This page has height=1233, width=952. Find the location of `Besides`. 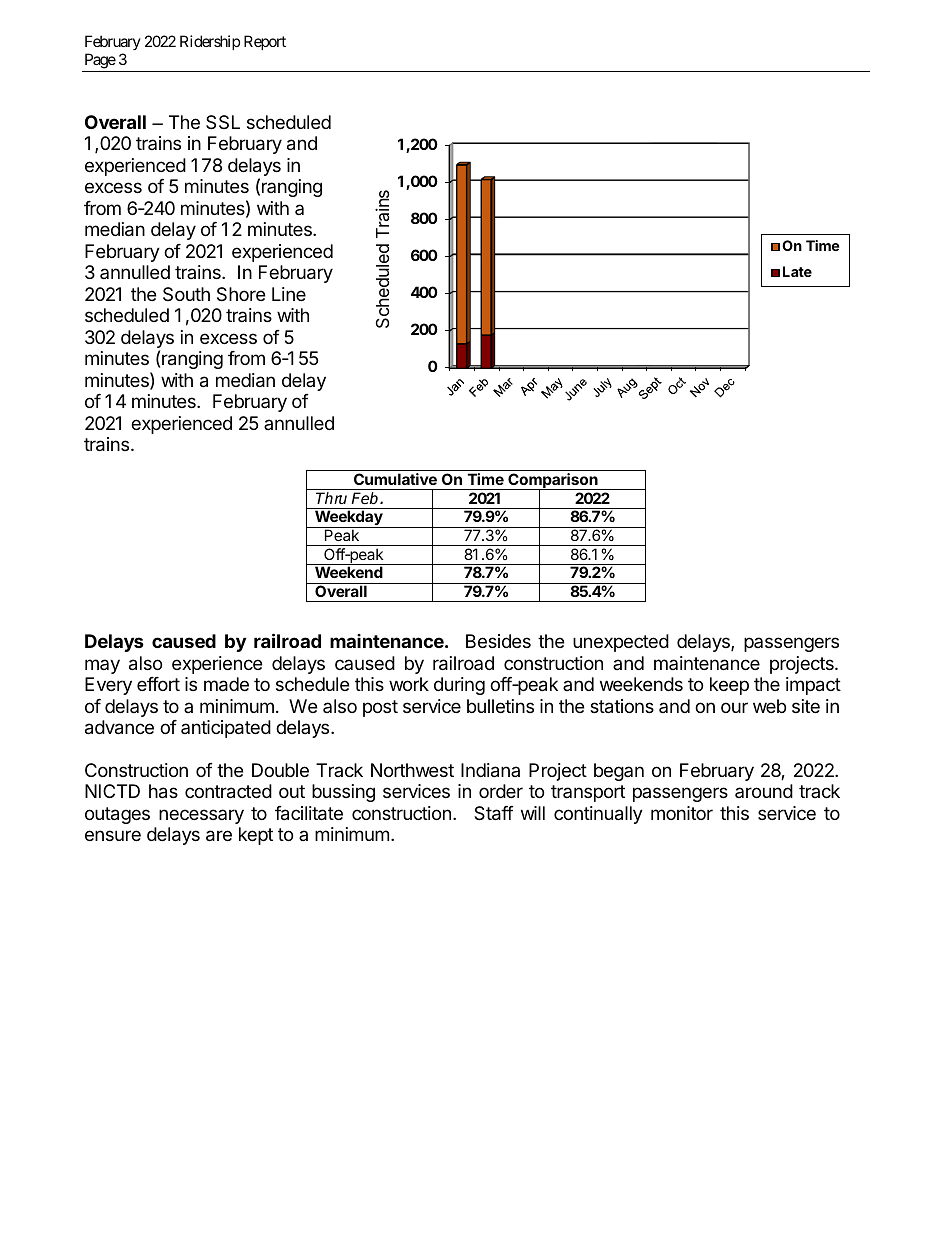

Besides is located at coordinates (498, 641).
